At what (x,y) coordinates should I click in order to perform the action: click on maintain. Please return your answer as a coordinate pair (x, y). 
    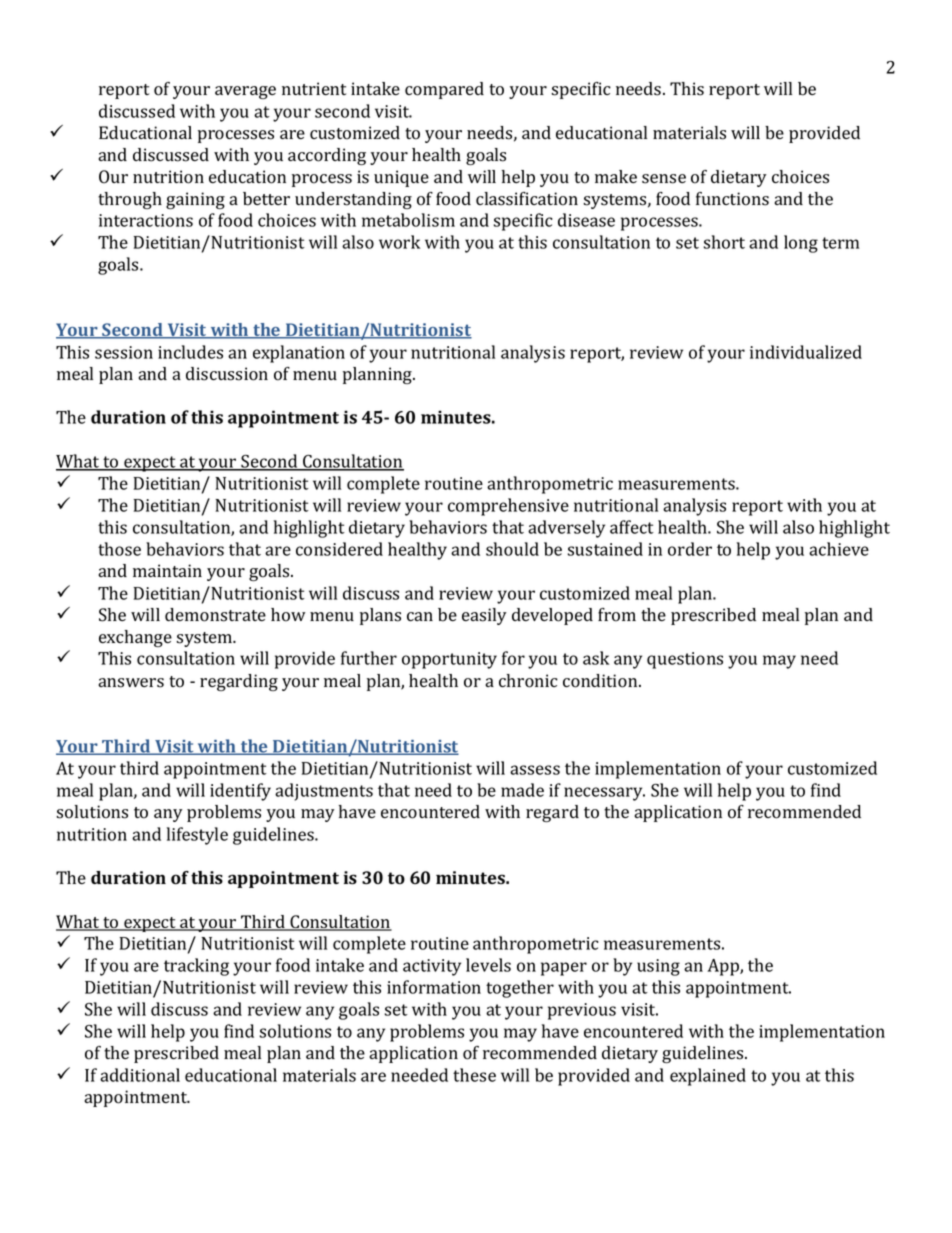
    Looking at the image, I should click on (167, 570).
